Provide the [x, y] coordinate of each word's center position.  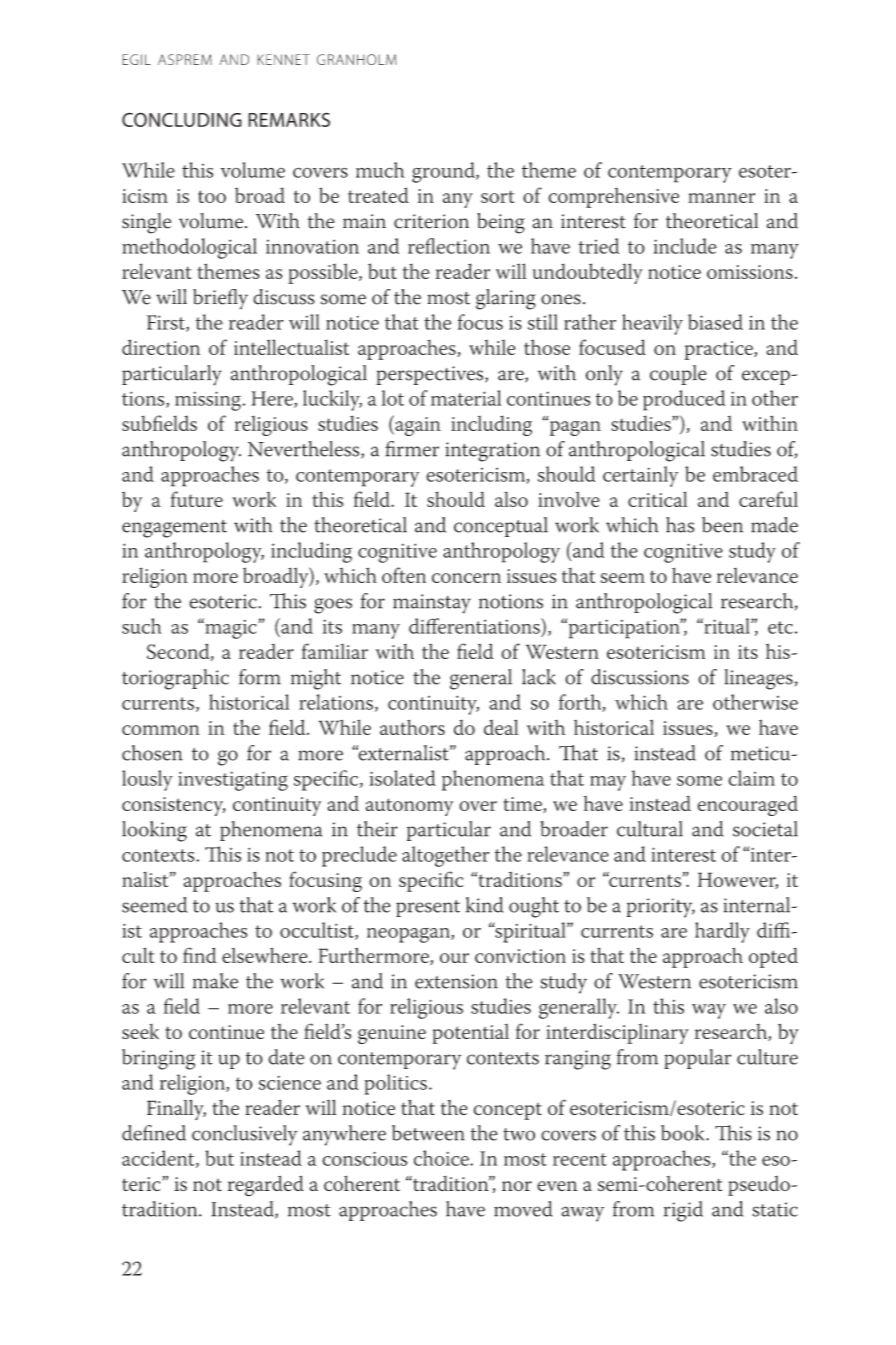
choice [442, 1158]
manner [721, 198]
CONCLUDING [182, 119]
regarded [266, 1186]
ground [444, 172]
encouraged [747, 805]
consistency [174, 806]
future [197, 499]
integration [492, 452]
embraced [755, 474]
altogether [445, 856]
